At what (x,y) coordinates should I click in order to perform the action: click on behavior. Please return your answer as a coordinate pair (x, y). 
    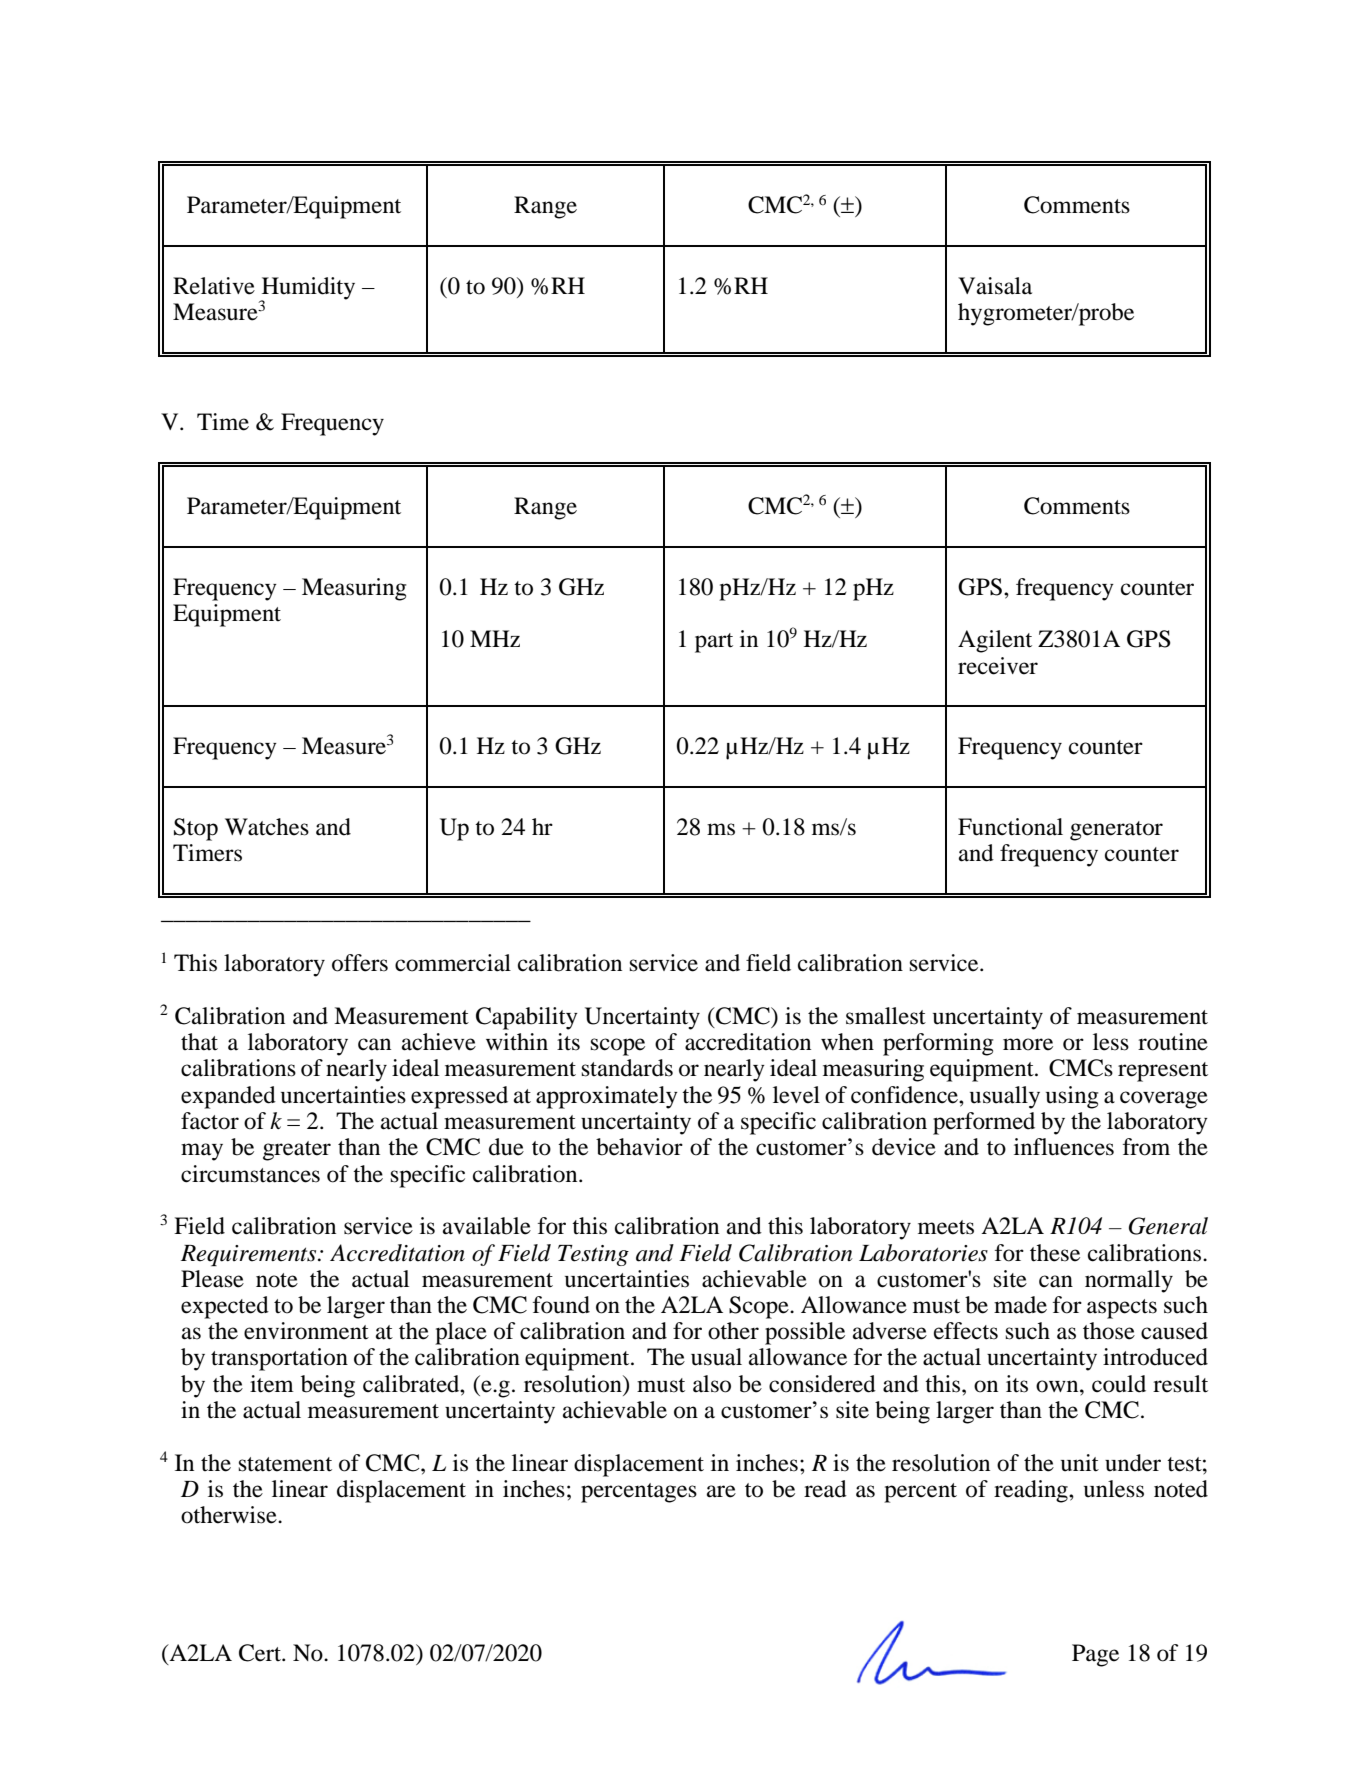
    Looking at the image, I should click on (639, 1147).
